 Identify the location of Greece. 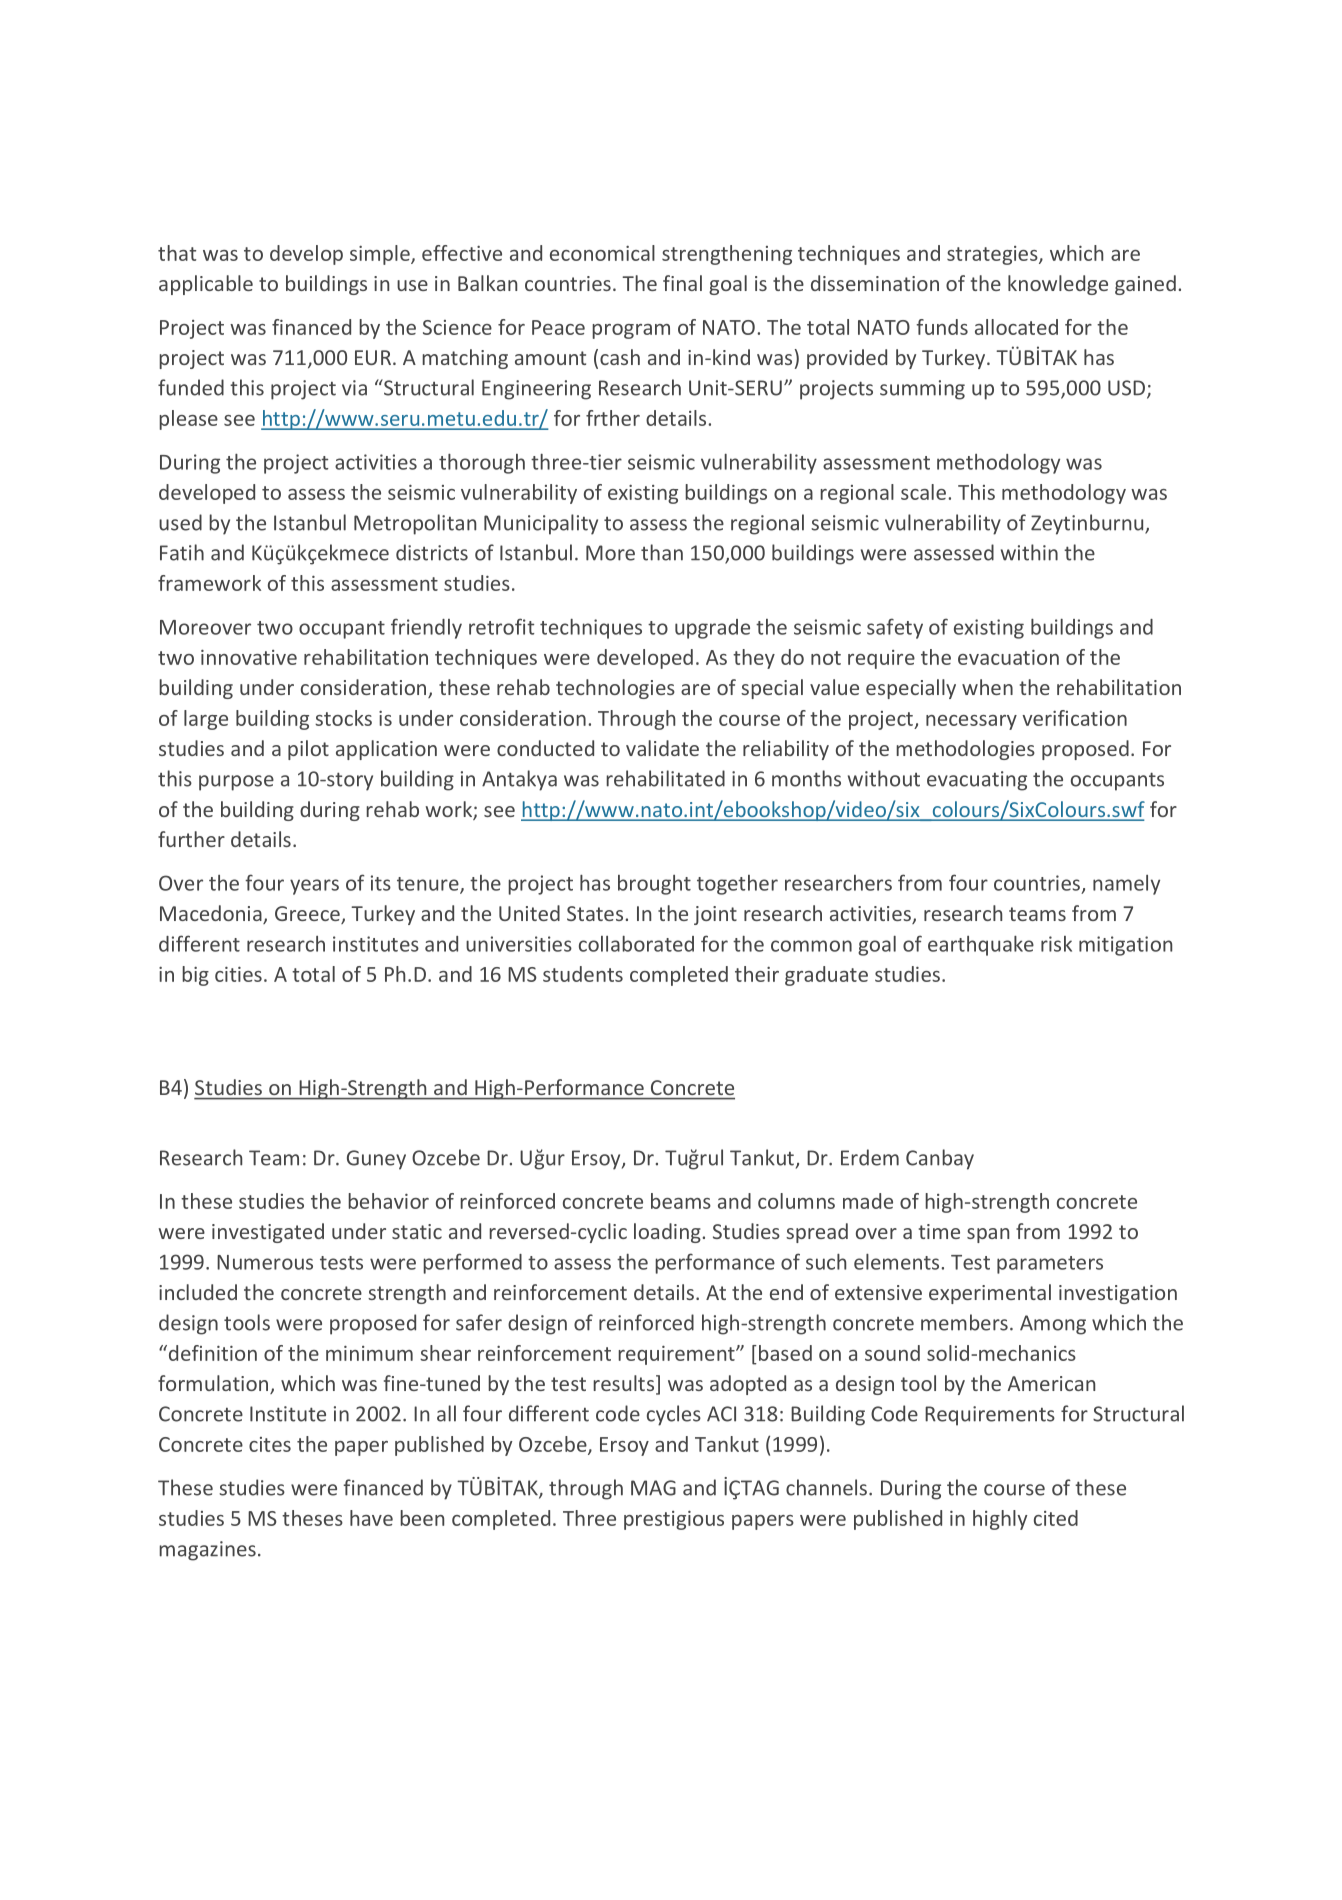
(308, 915).
